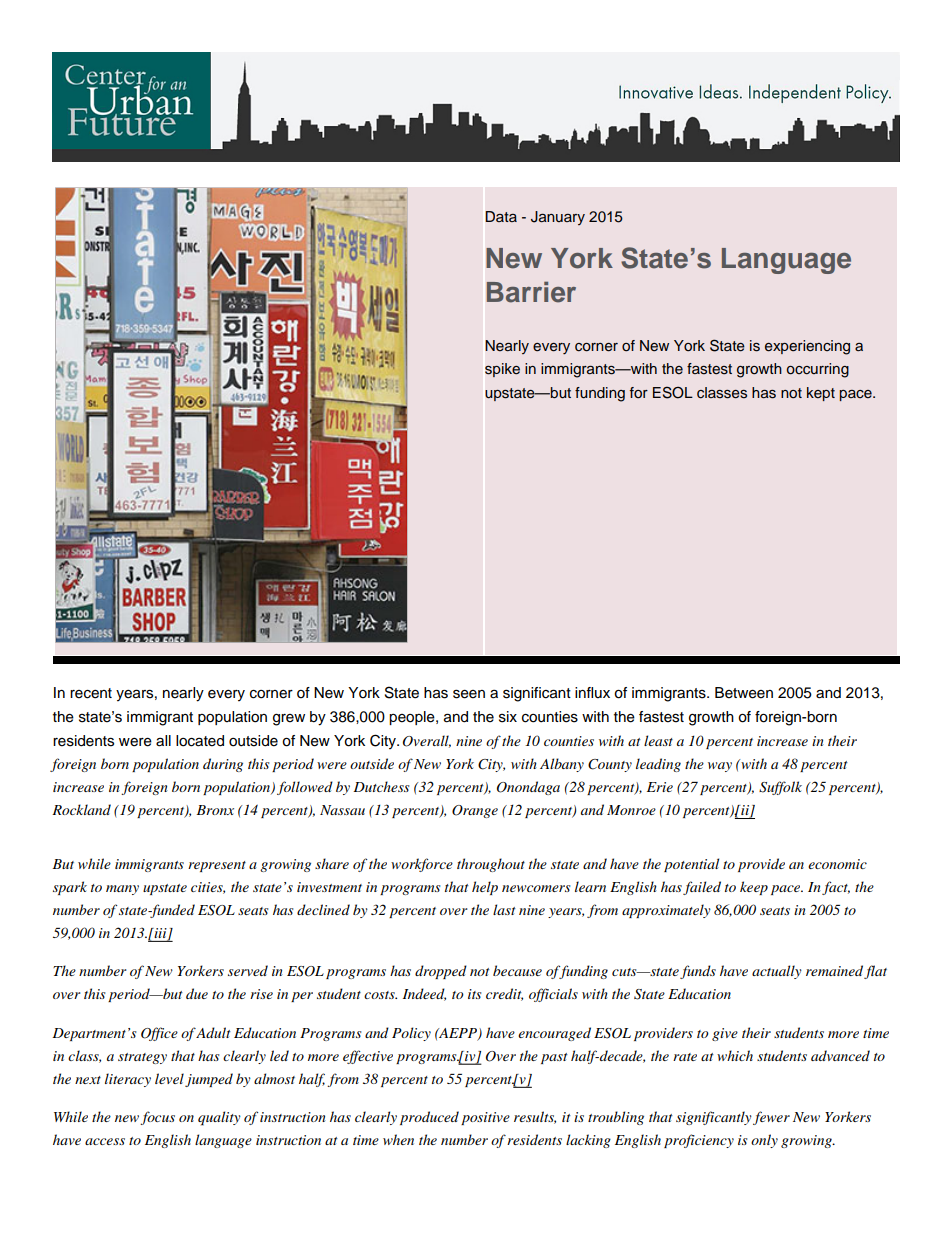 The height and width of the document is (1233, 952). I want to click on occurring, so click(818, 370).
